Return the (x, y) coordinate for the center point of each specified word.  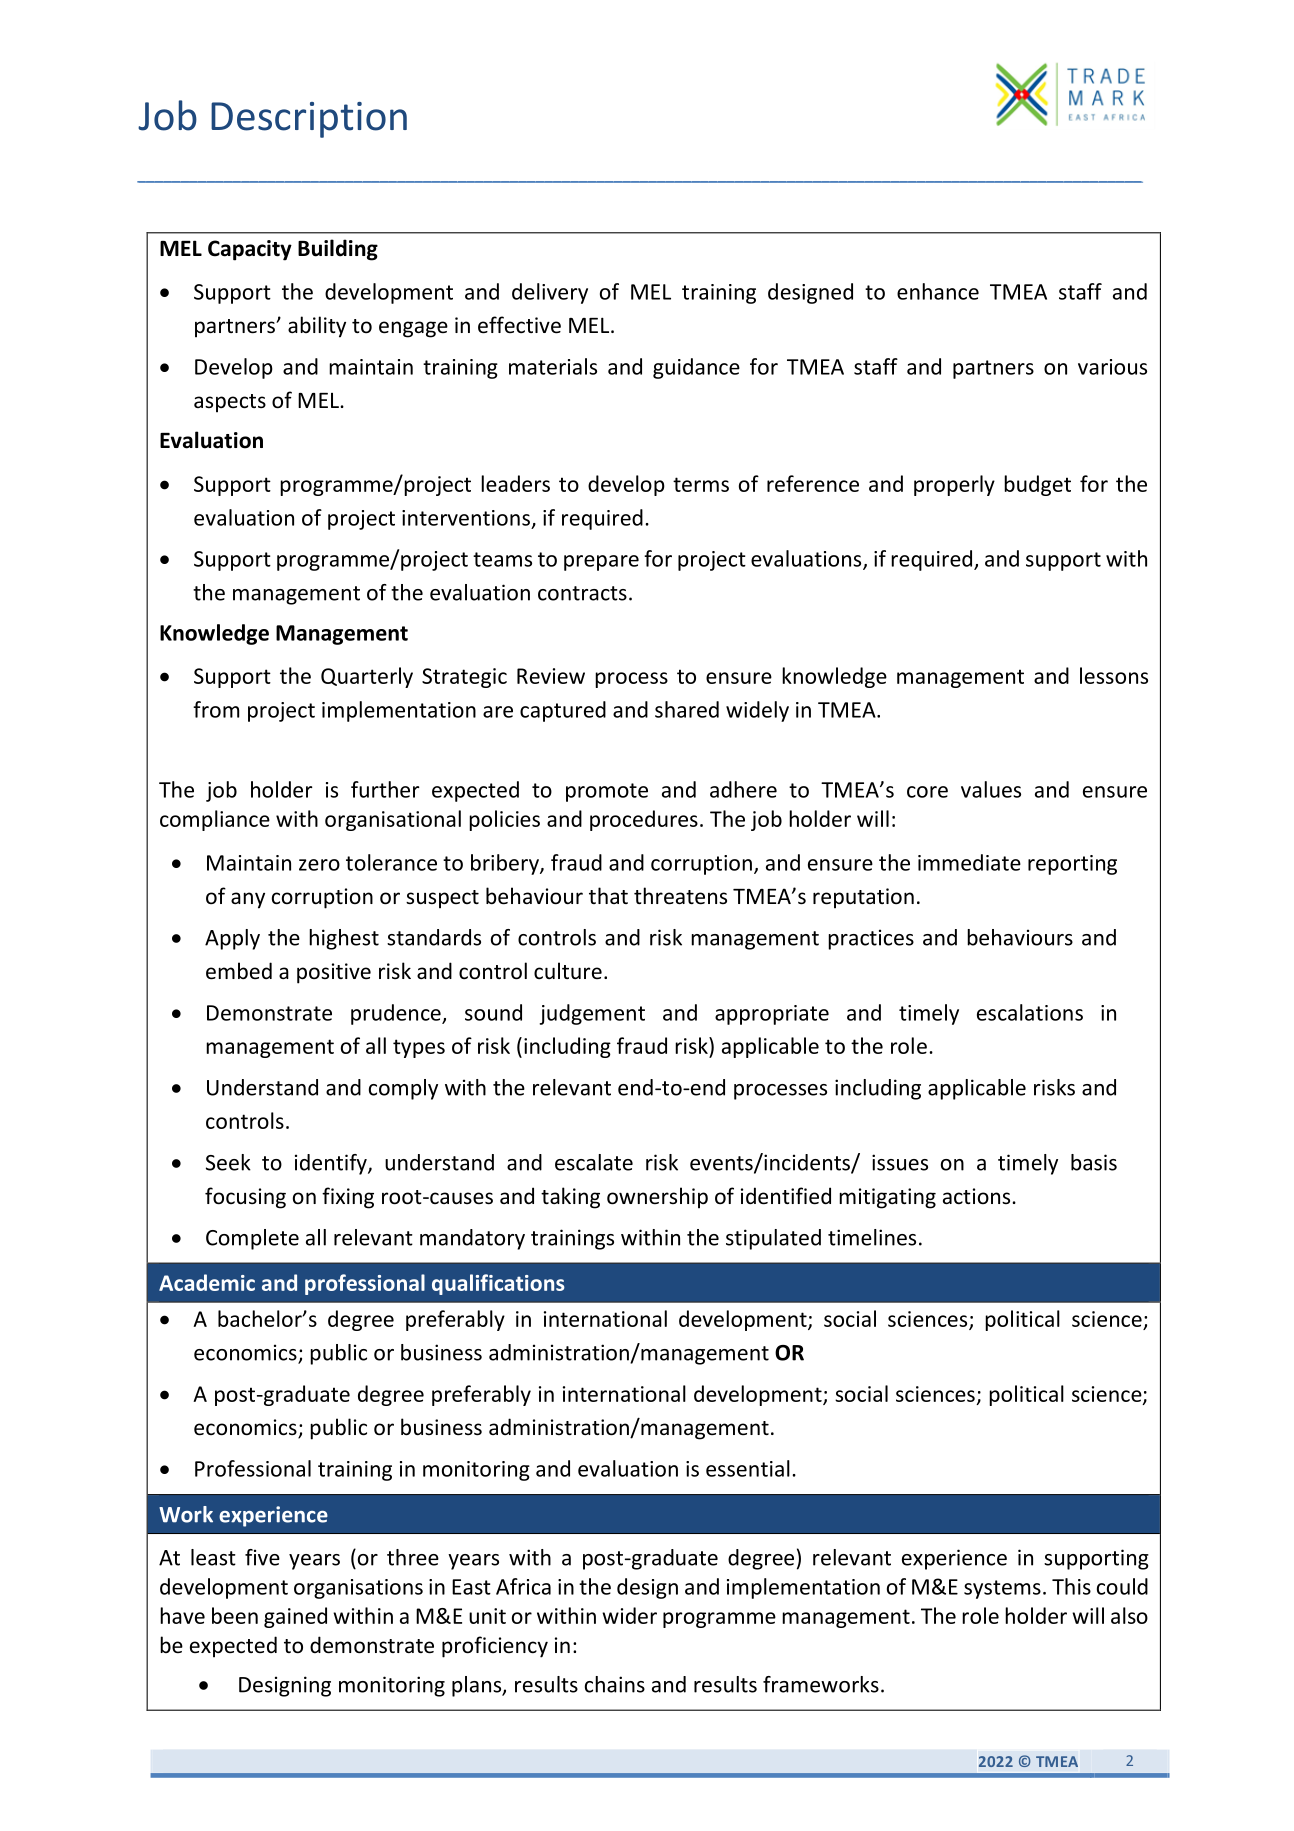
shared (687, 709)
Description (309, 120)
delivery (550, 293)
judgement (592, 1014)
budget (1037, 485)
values (991, 789)
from (216, 709)
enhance (938, 291)
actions (978, 1196)
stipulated (773, 1239)
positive (334, 973)
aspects (230, 403)
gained (295, 1617)
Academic (207, 1282)
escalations (1030, 1012)
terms (701, 484)
